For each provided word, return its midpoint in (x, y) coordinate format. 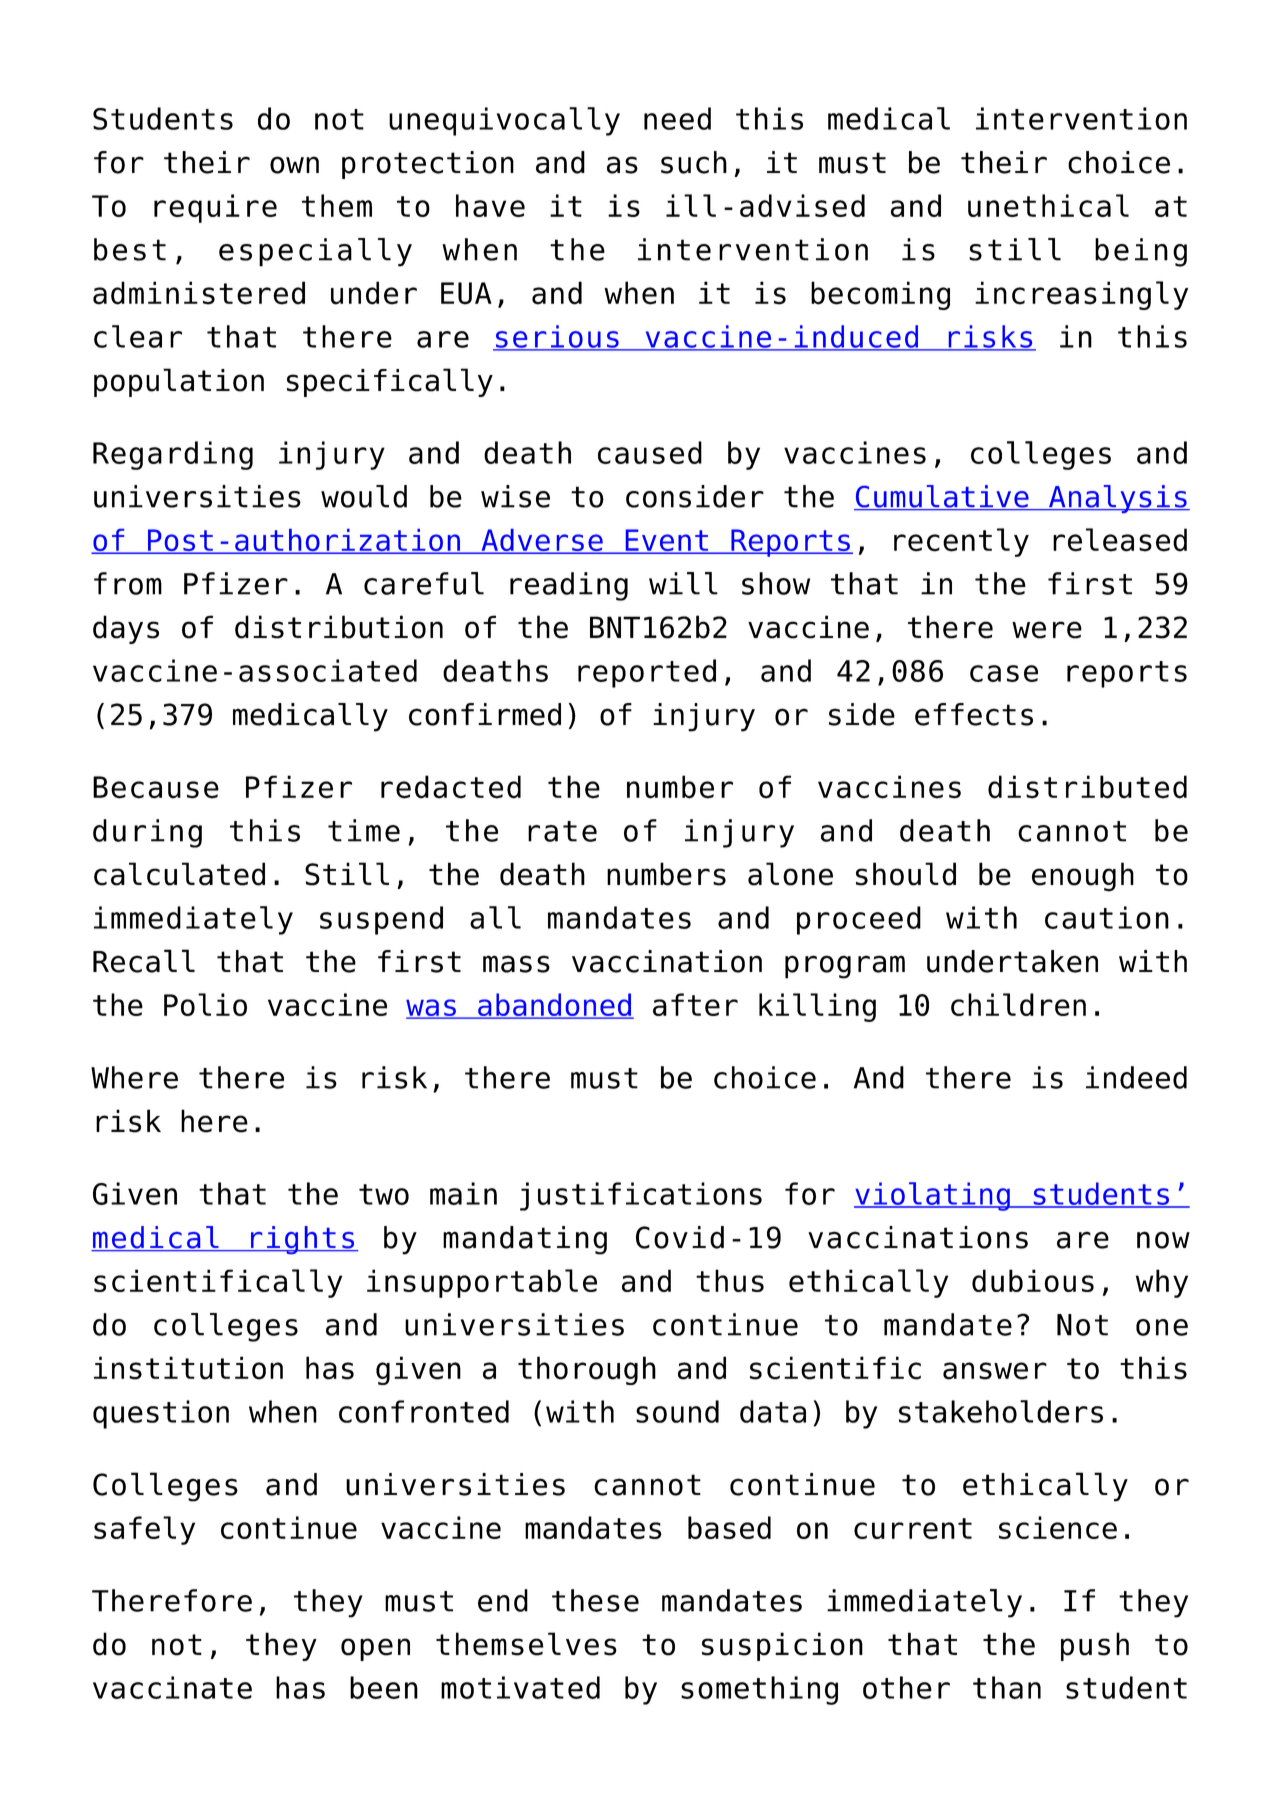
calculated (179, 874)
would (364, 496)
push (1095, 1646)
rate (562, 831)
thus (730, 1280)
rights (303, 1240)
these (595, 1600)
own (294, 165)
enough (1083, 877)
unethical (1048, 205)
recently (961, 542)
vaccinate (172, 1687)
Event (667, 541)
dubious (1033, 1280)
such (694, 162)
